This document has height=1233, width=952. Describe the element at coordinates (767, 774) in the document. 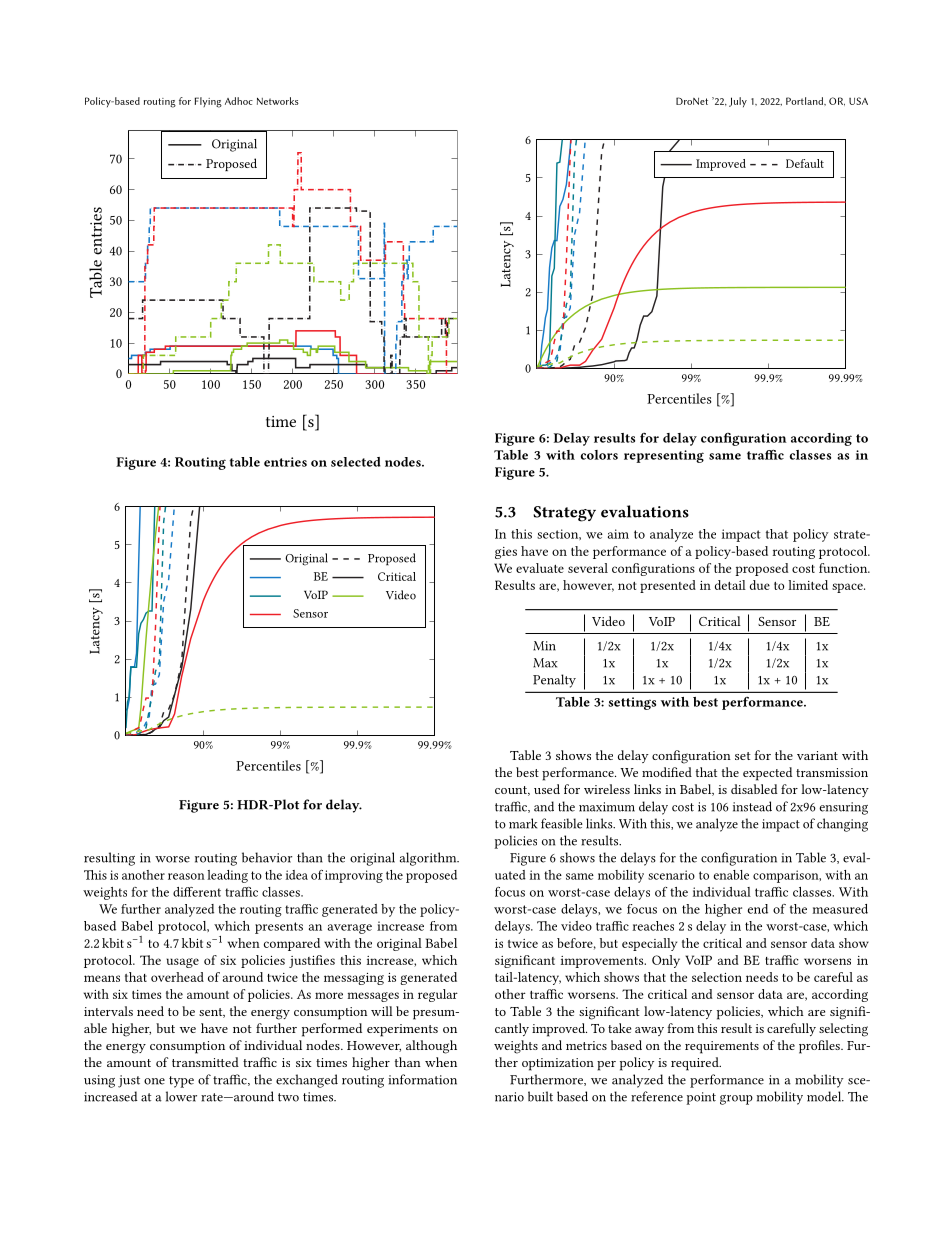

I see `expected` at that location.
